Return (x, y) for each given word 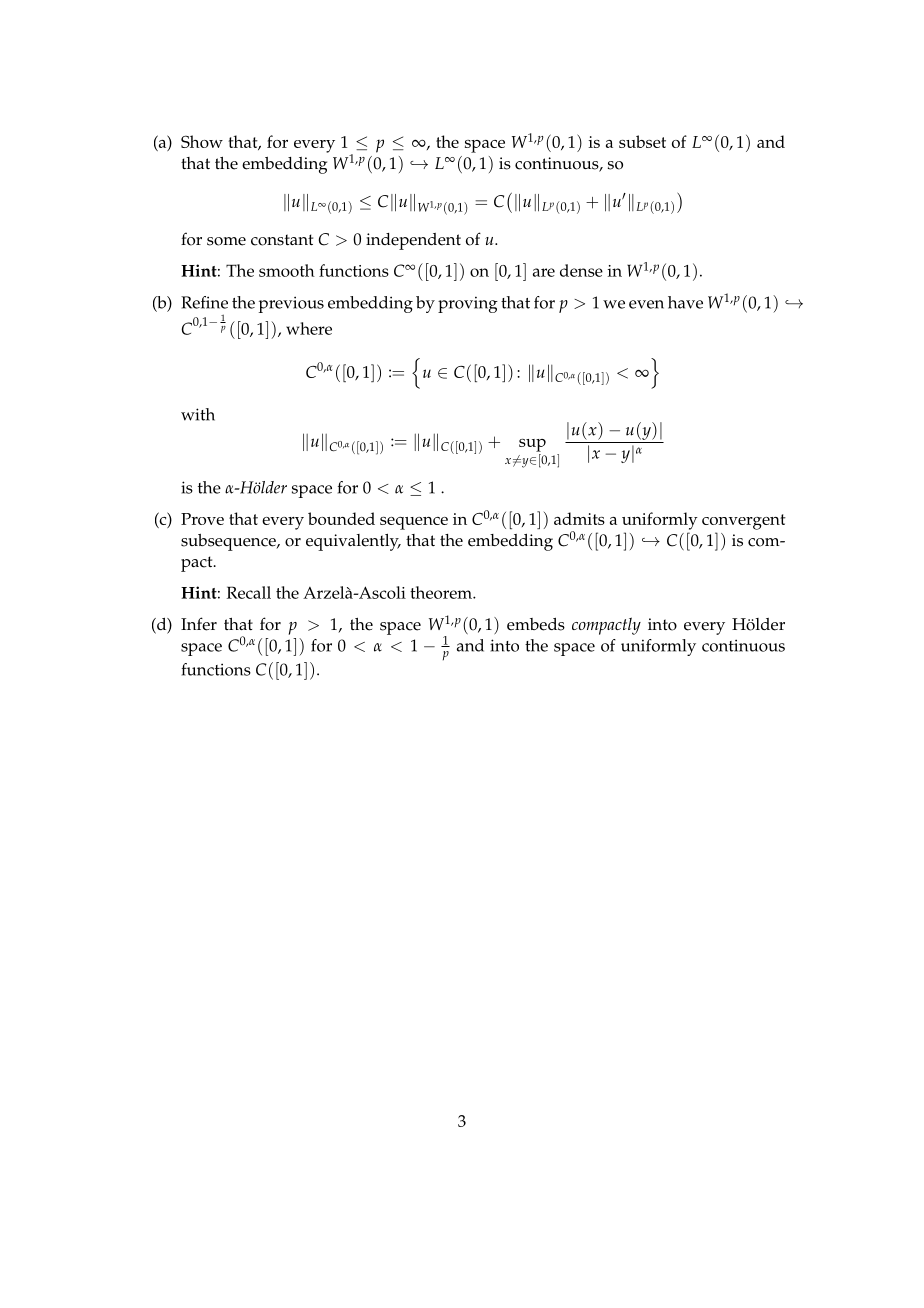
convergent (744, 522)
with (198, 414)
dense (581, 270)
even (646, 304)
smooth (287, 270)
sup (532, 445)
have (685, 302)
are (544, 272)
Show (202, 141)
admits (579, 518)
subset (642, 141)
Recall (249, 592)
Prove (202, 519)
